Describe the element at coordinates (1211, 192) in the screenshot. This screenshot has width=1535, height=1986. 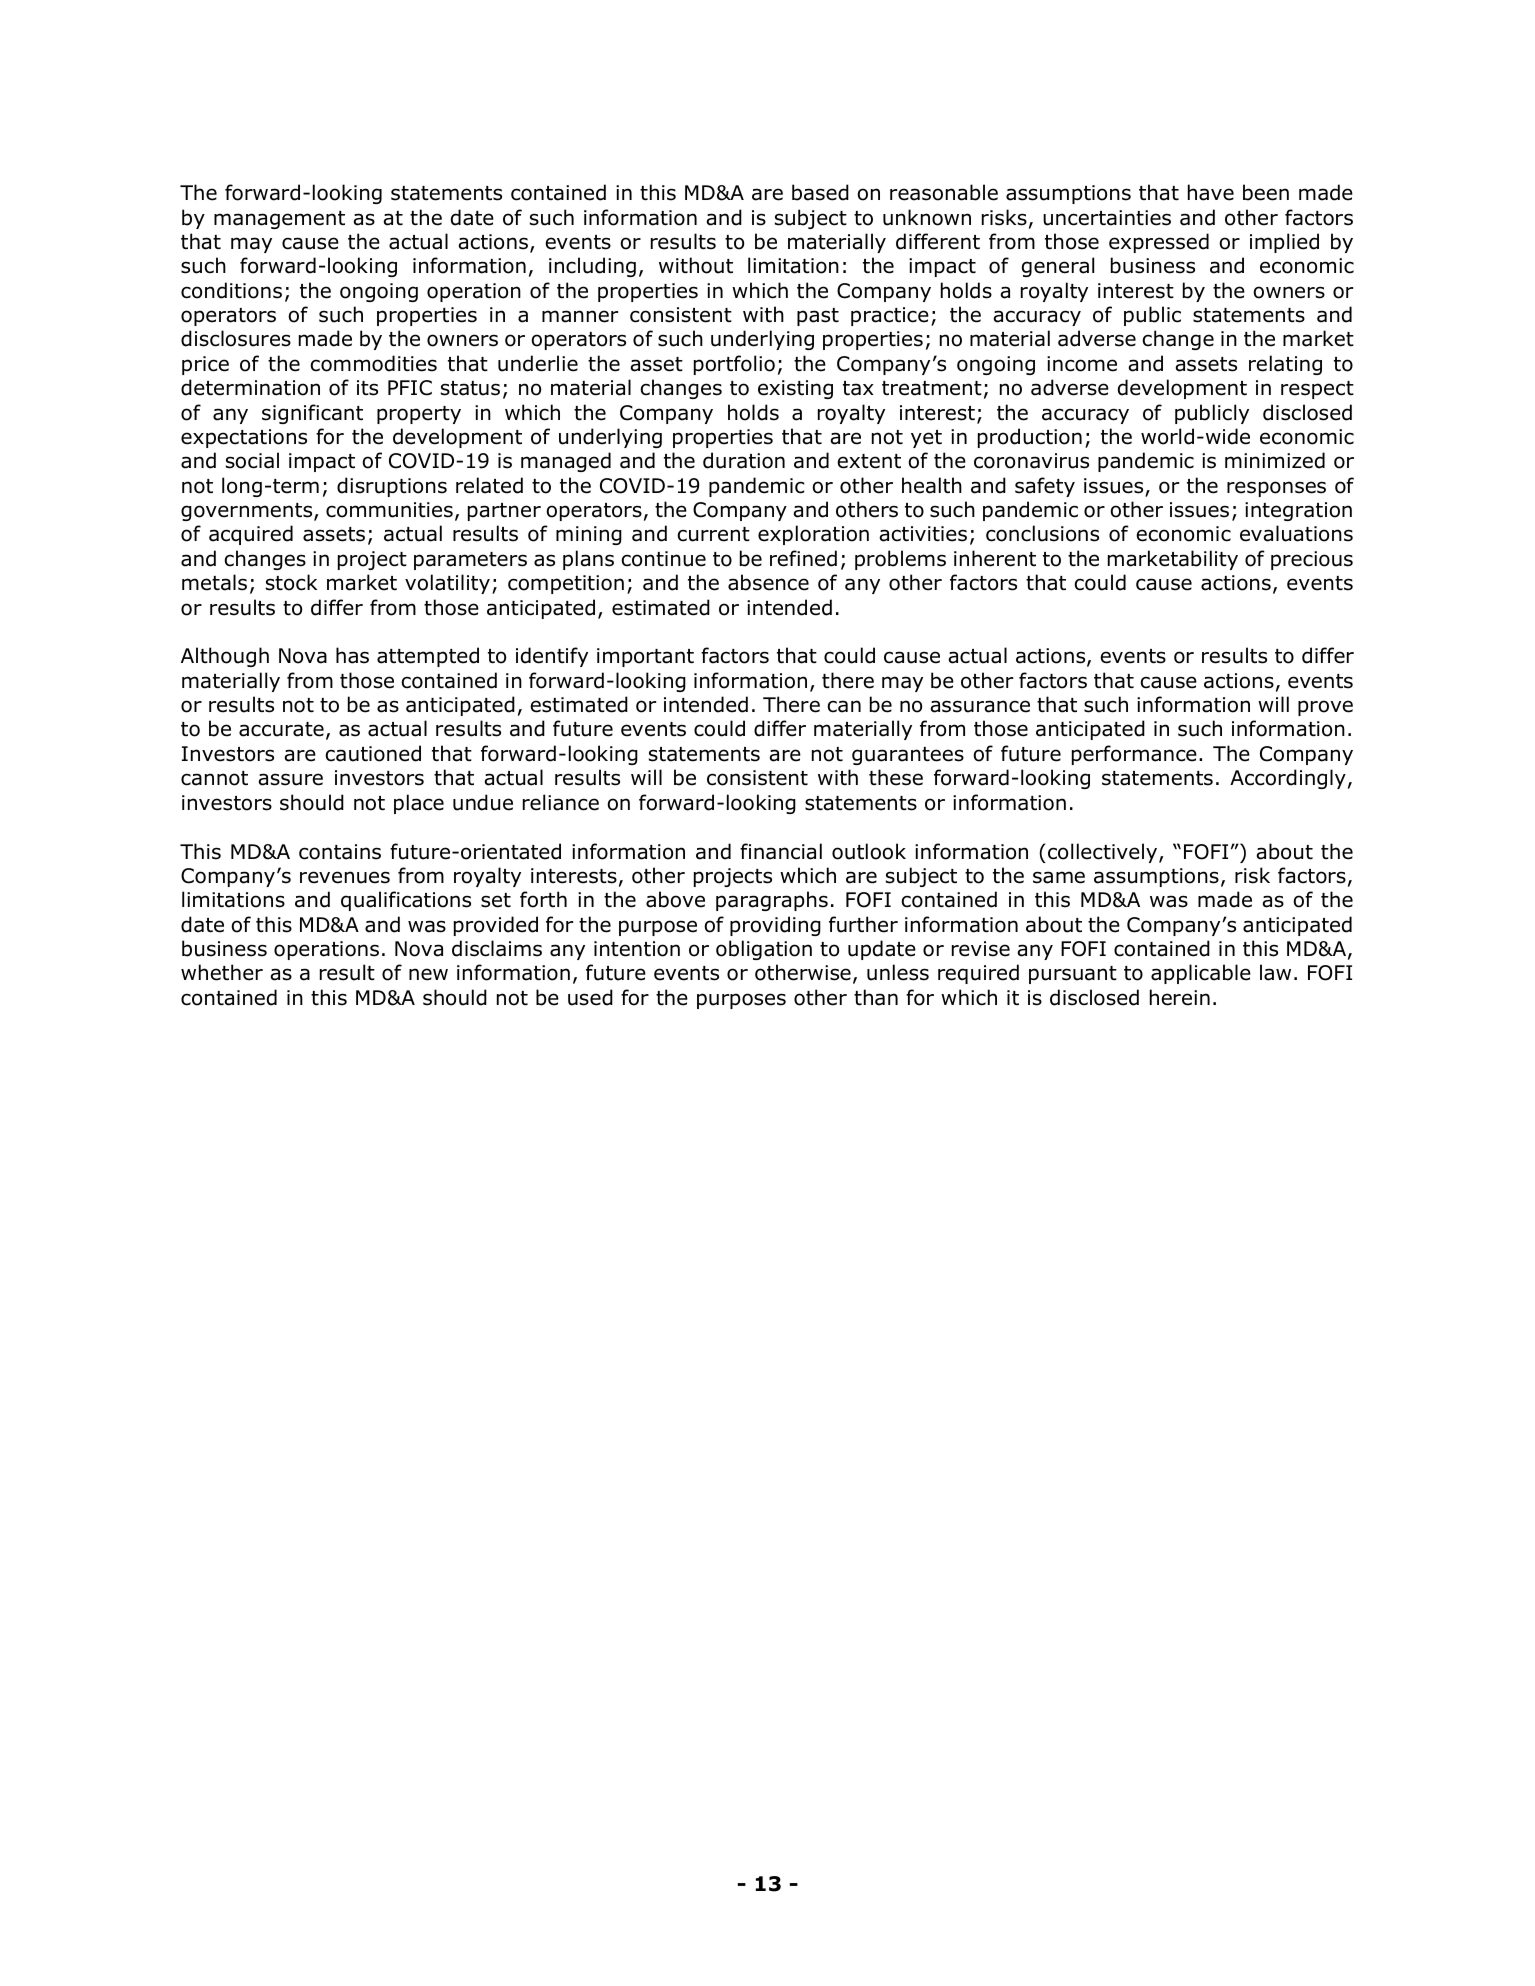
I see `have` at that location.
